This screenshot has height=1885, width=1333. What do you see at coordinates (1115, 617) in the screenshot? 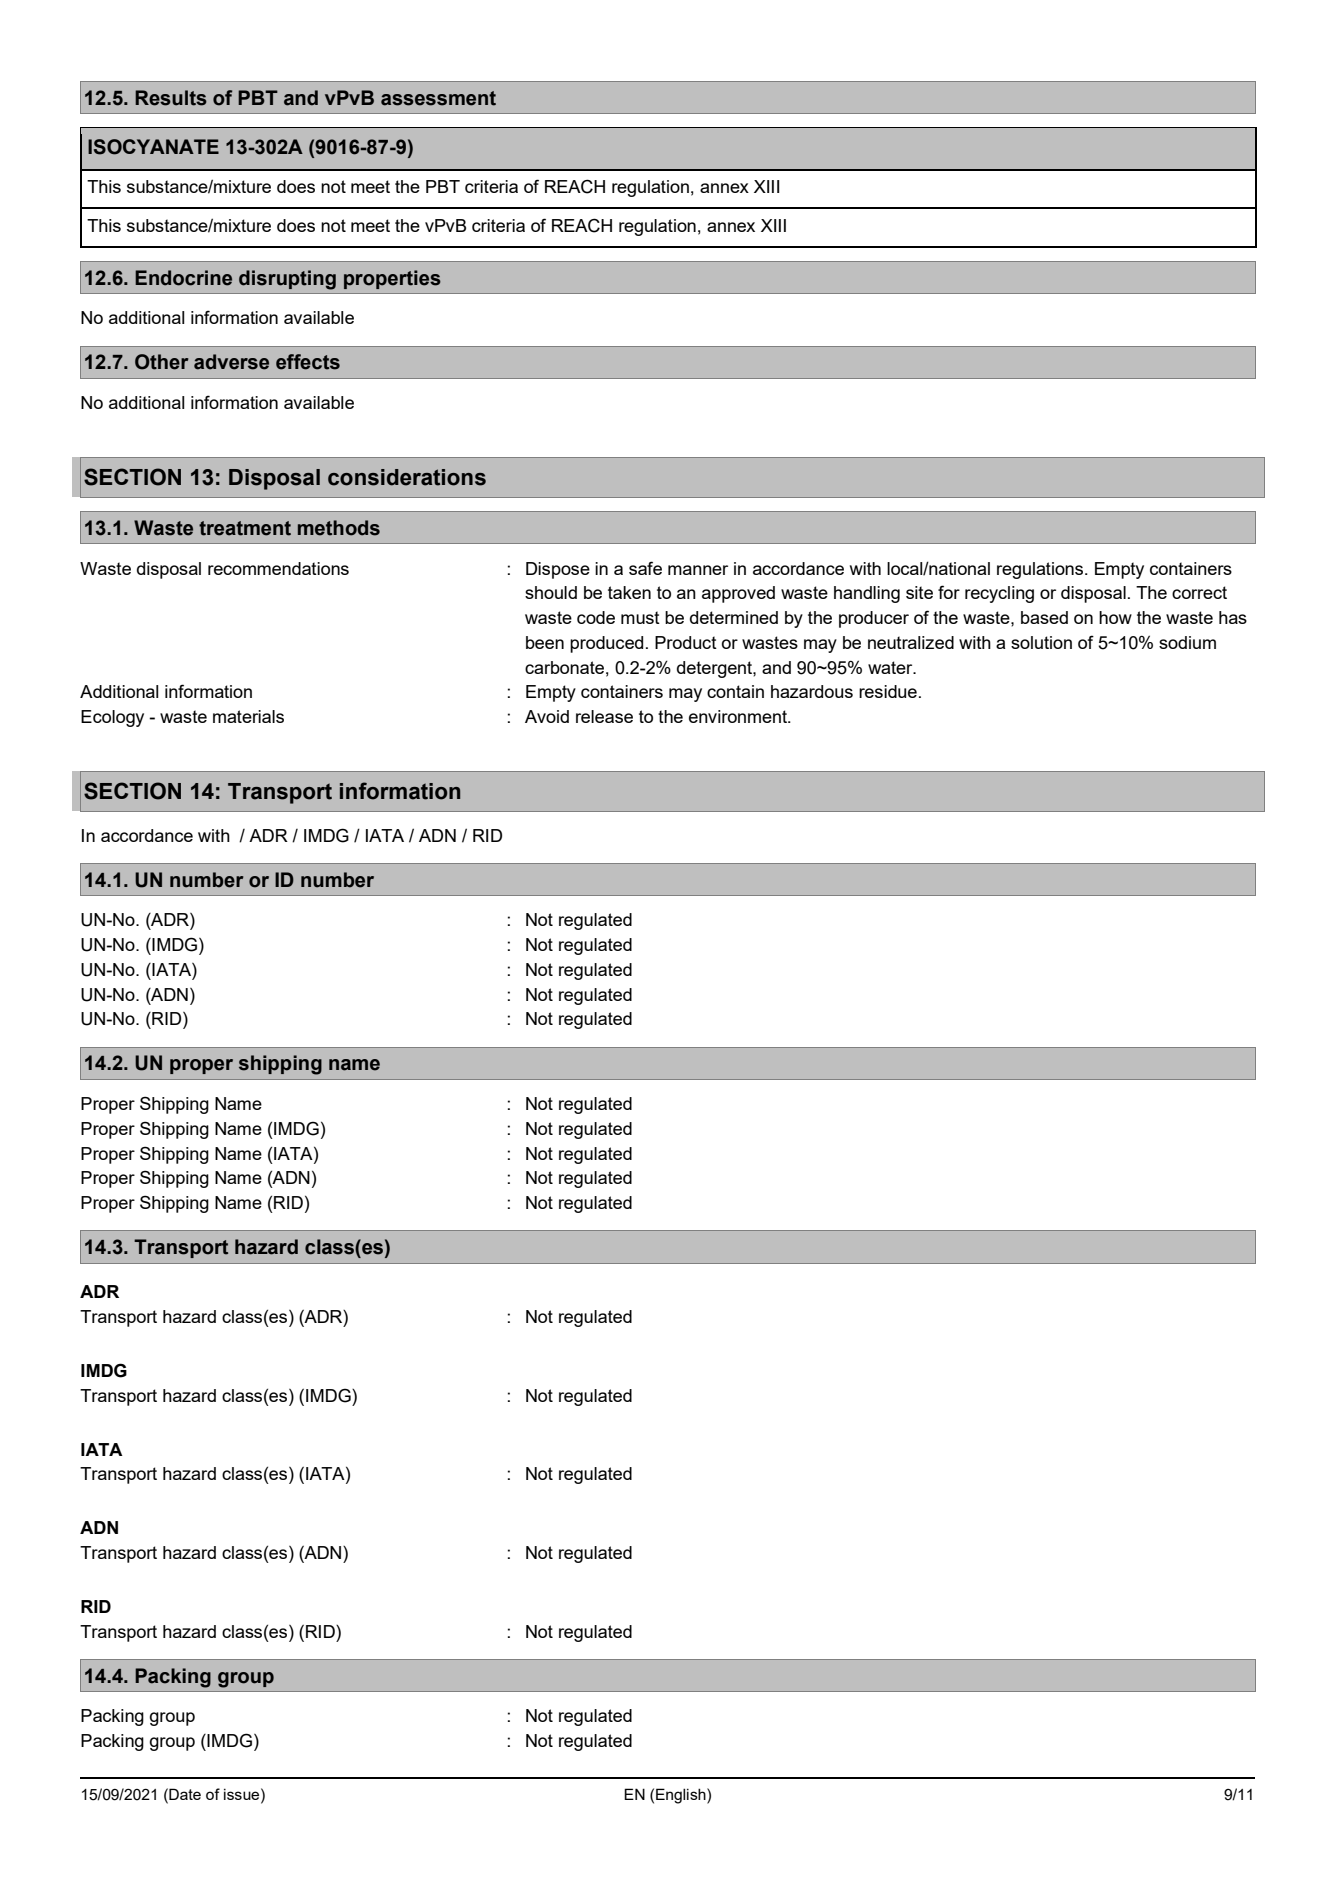
I see `how` at bounding box center [1115, 617].
